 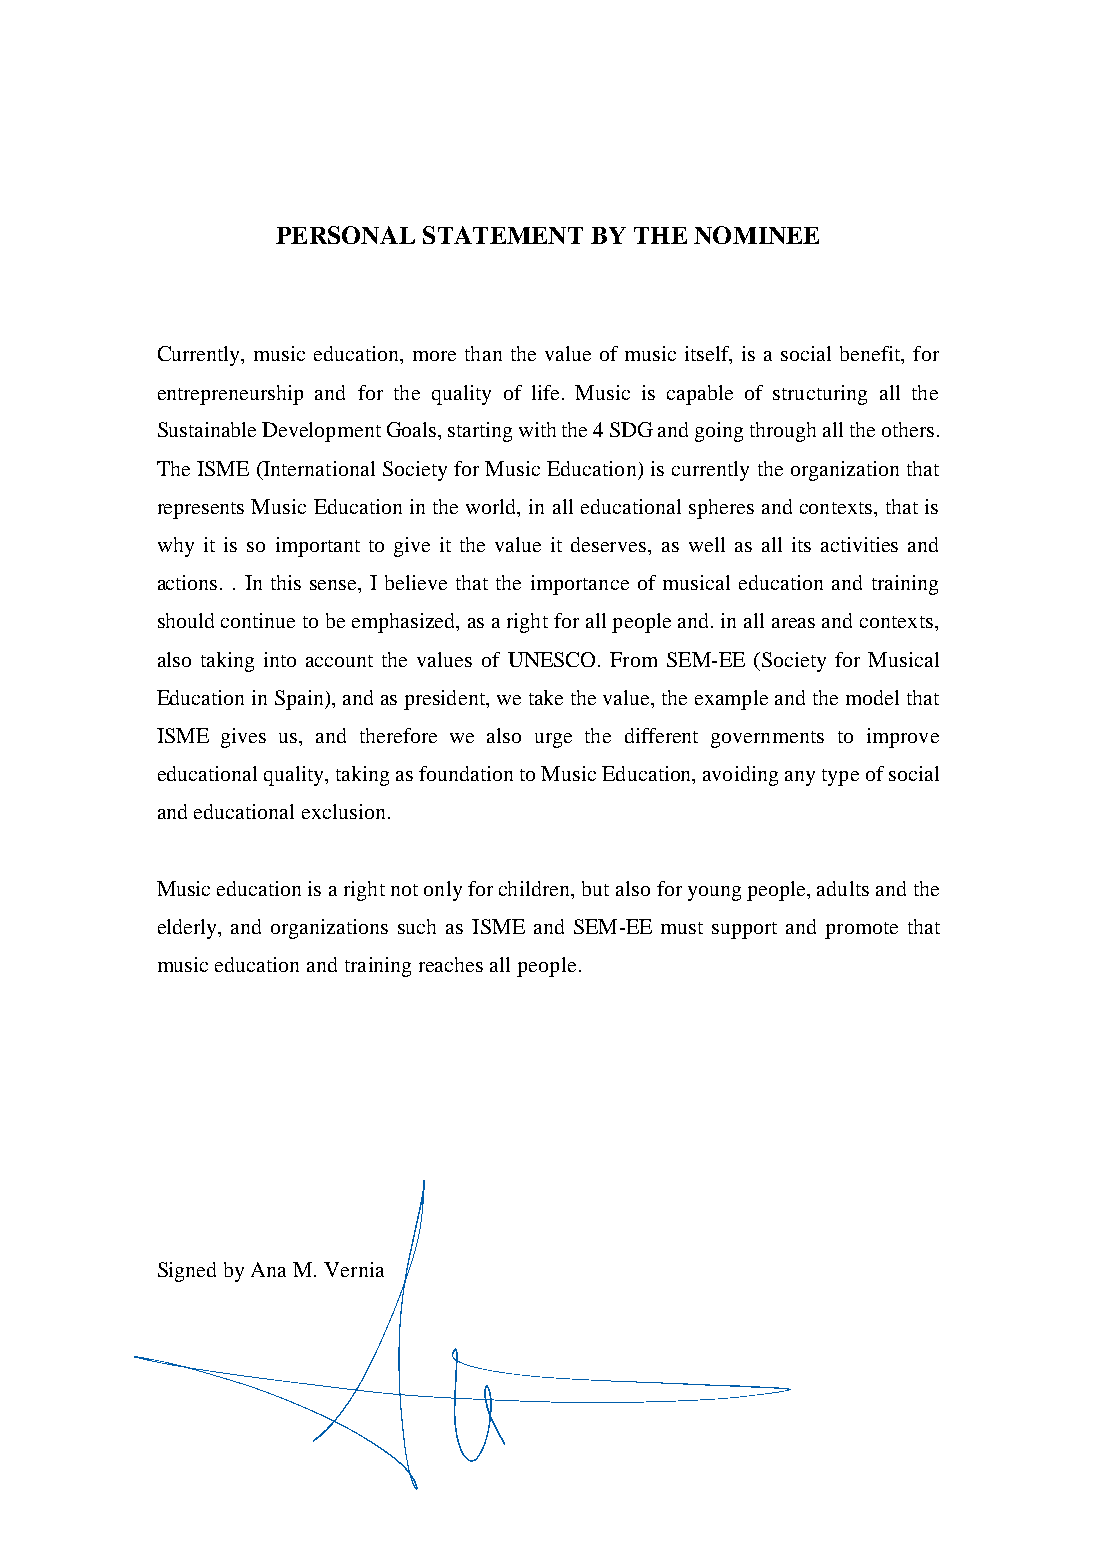 What do you see at coordinates (345, 235) in the image?
I see `PERSONAL` at bounding box center [345, 235].
